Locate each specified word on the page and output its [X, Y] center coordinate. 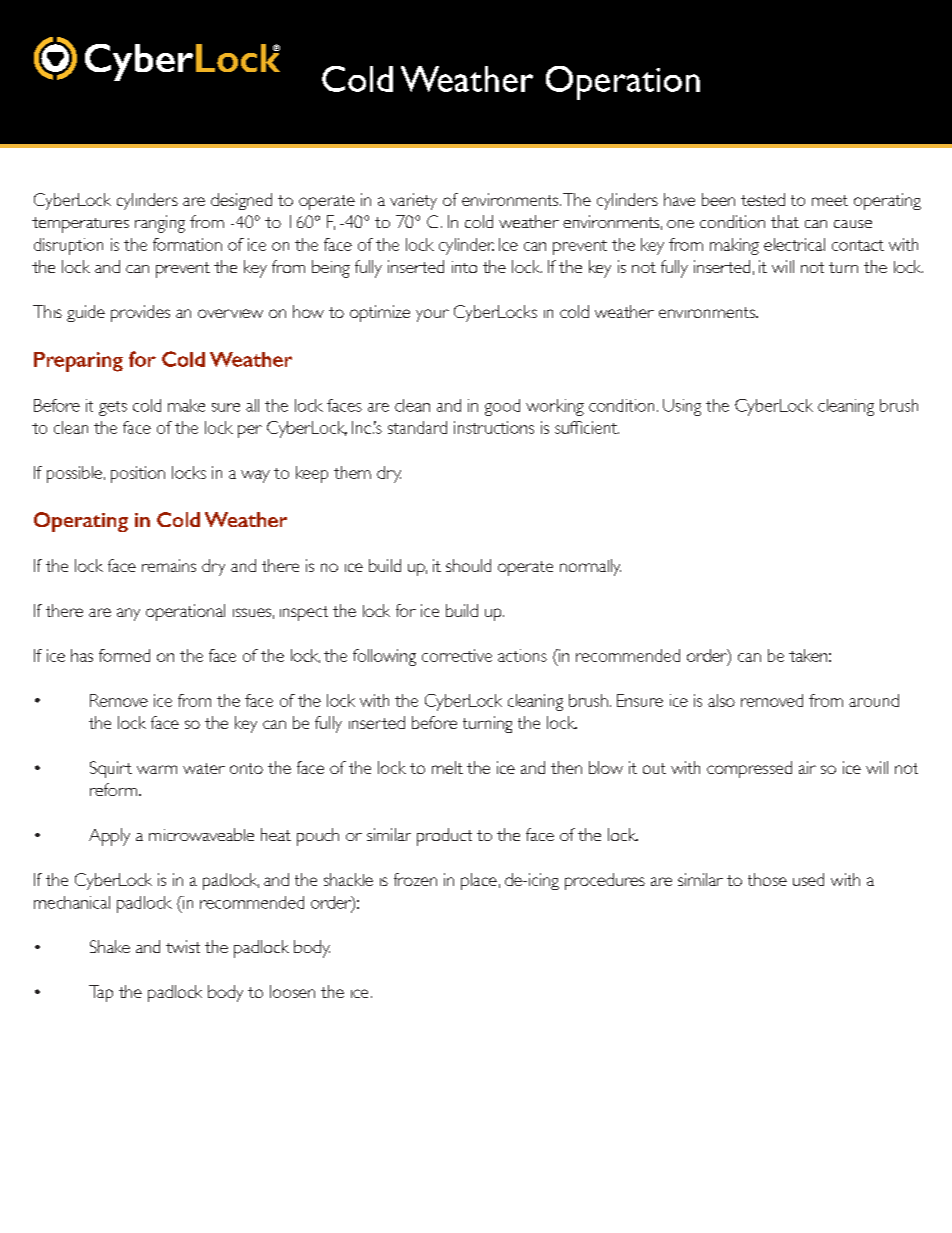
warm [157, 769]
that [785, 221]
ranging [160, 224]
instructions [494, 427]
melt [447, 767]
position [138, 474]
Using [682, 407]
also [721, 700]
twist [183, 946]
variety [413, 201]
